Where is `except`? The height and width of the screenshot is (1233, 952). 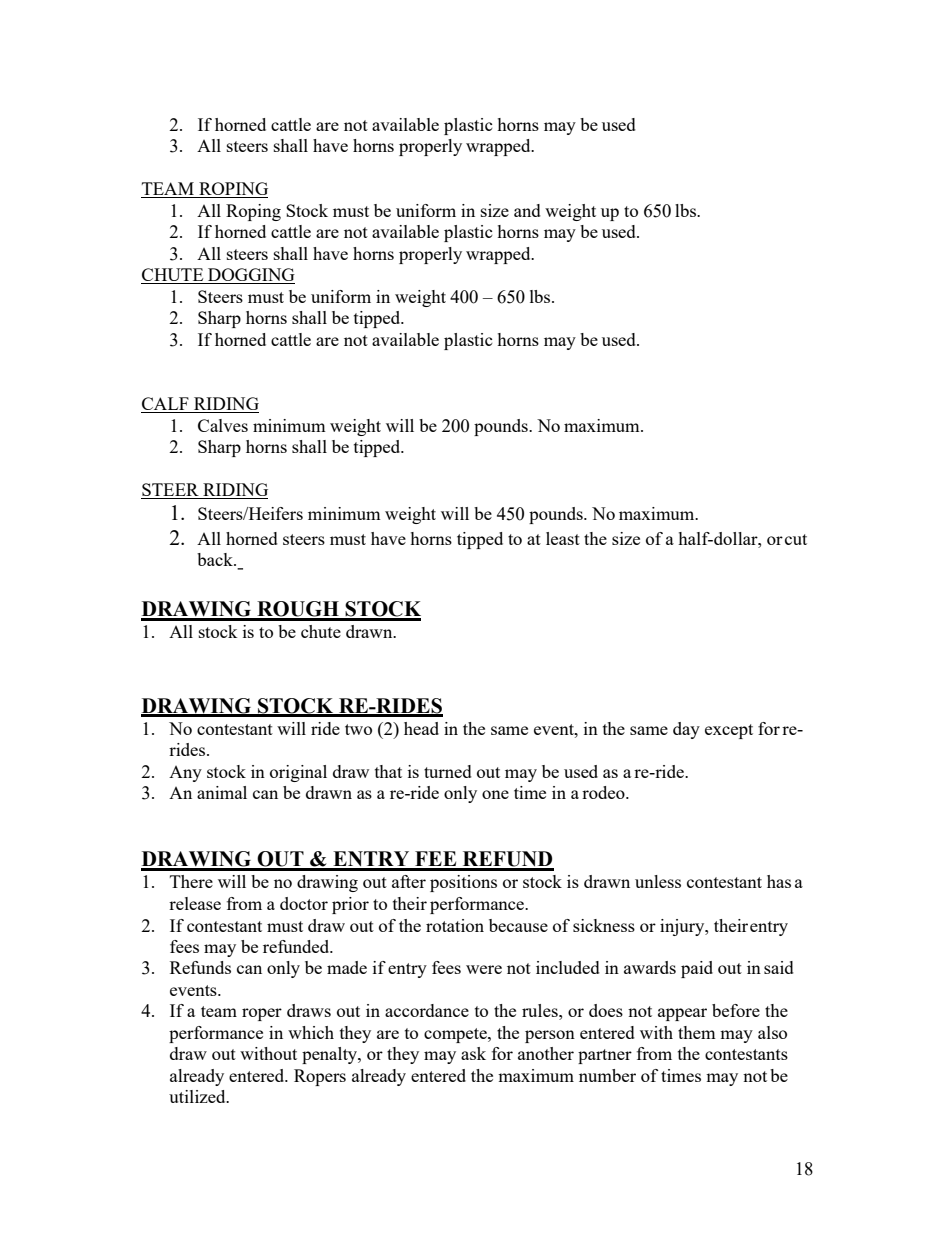
except is located at coordinates (729, 731).
